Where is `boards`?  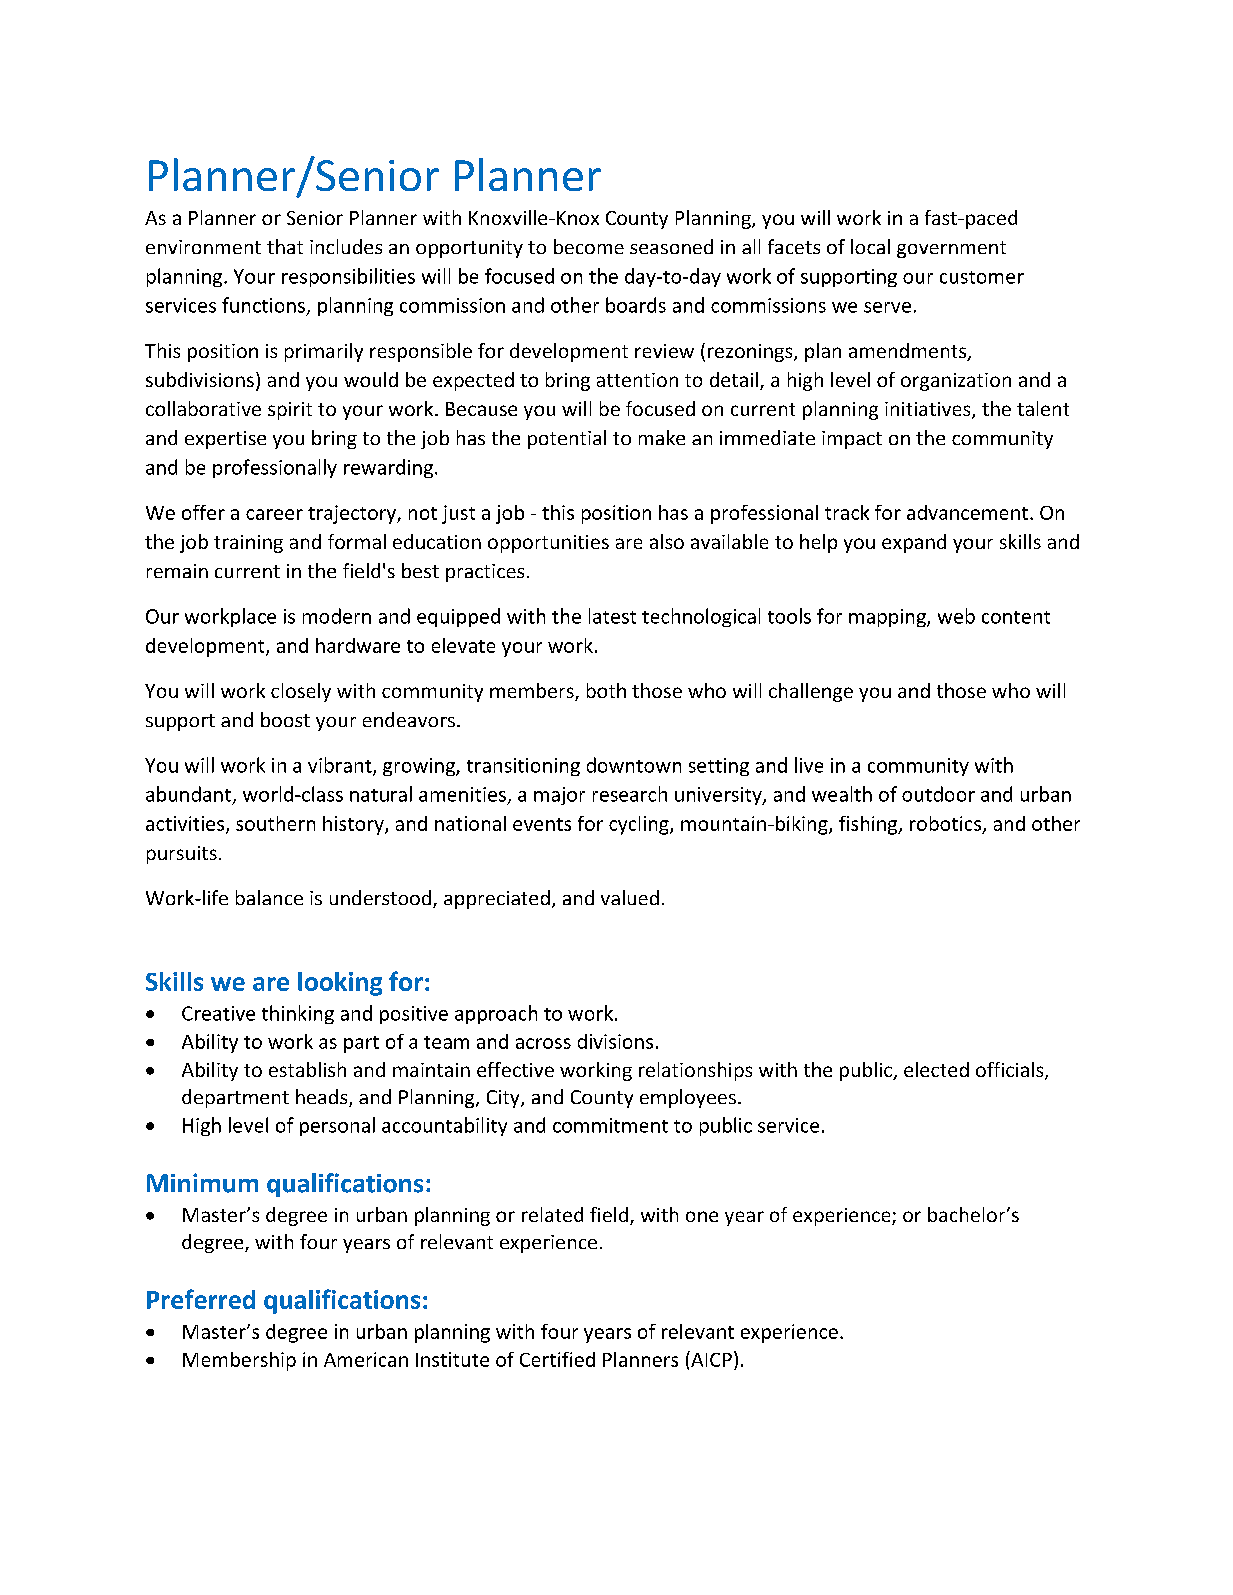
boards is located at coordinates (636, 305).
